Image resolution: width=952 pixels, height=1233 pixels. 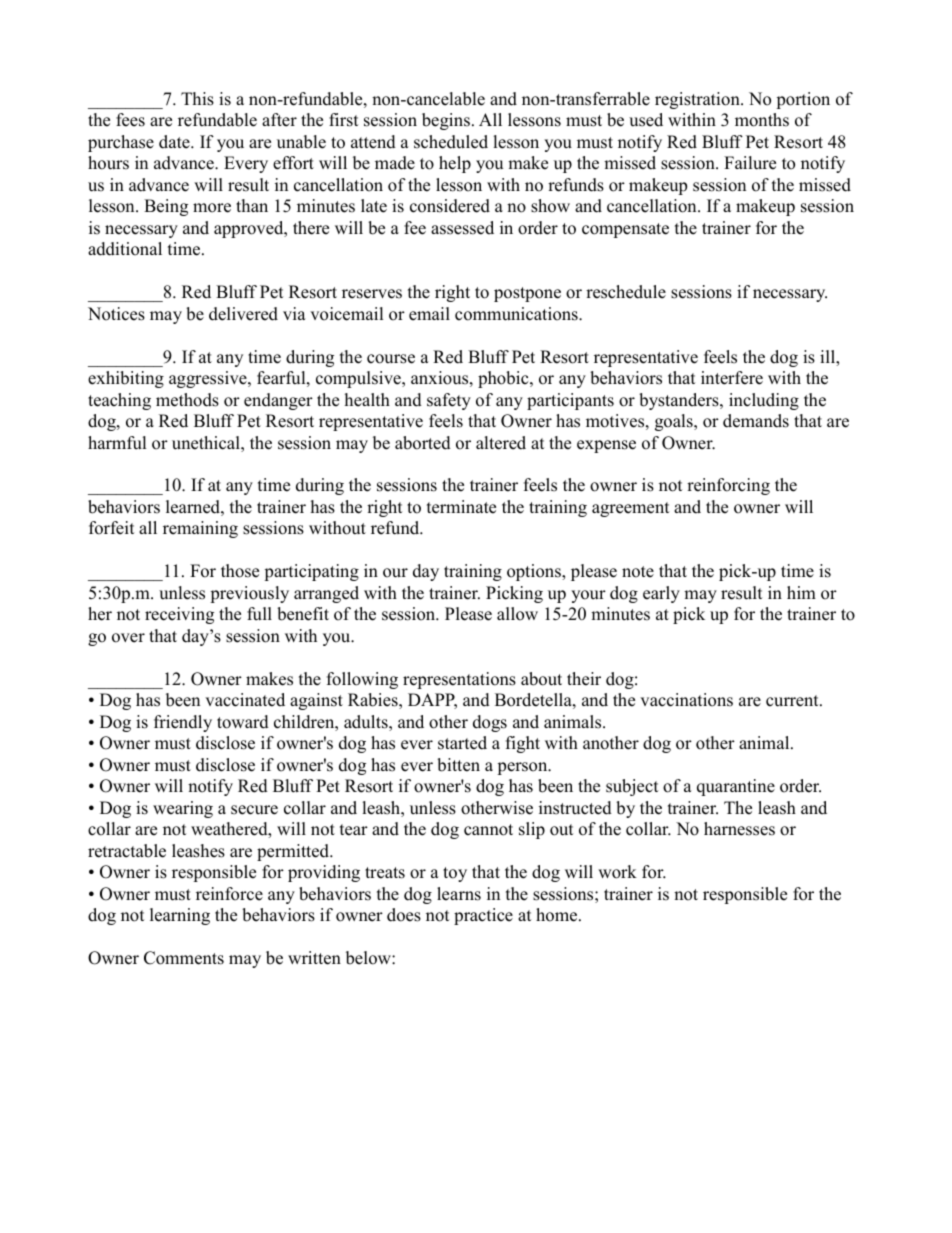 I want to click on months, so click(x=762, y=120).
